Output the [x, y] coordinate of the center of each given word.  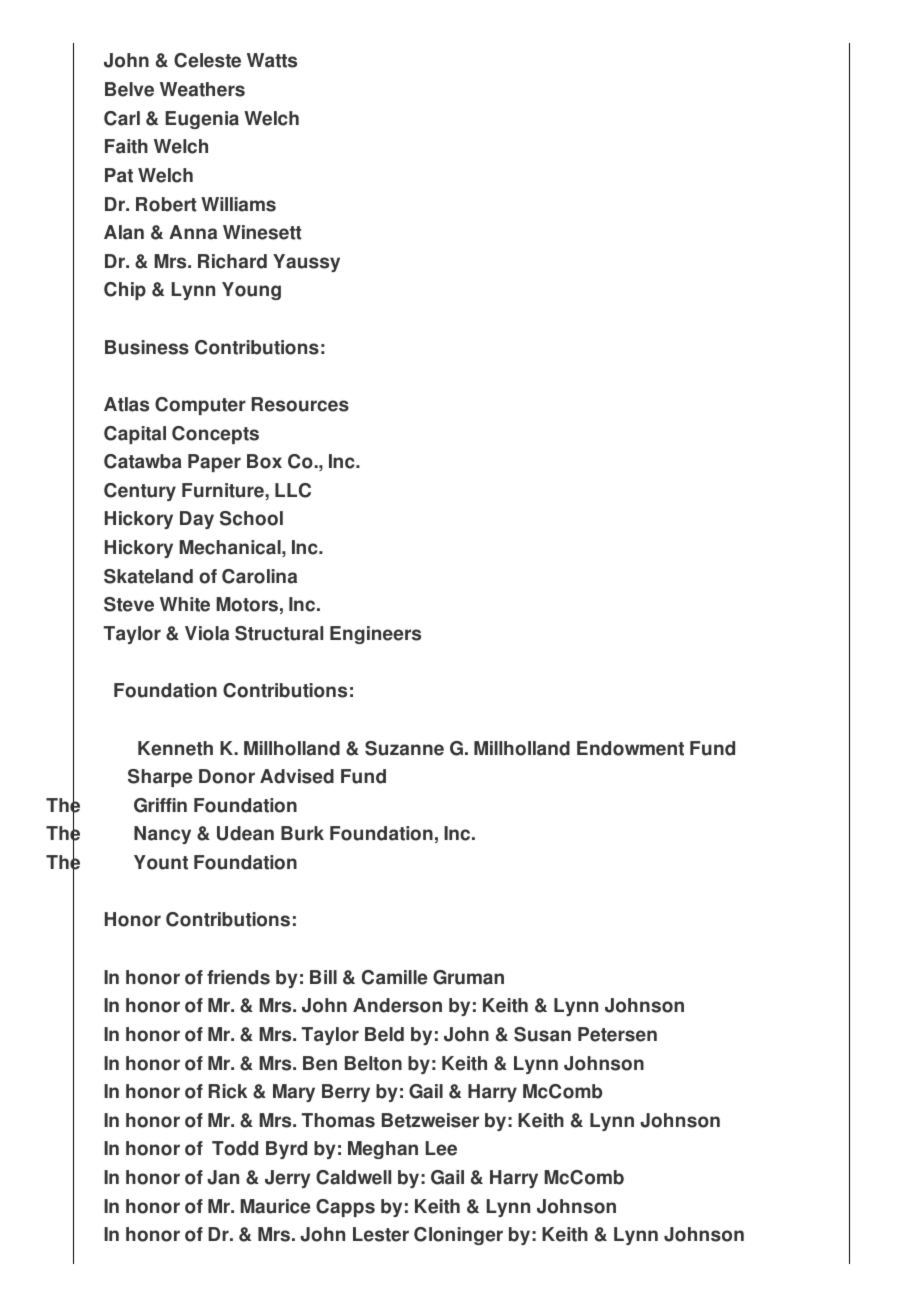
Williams [238, 204]
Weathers [202, 89]
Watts [272, 60]
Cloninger [458, 1236]
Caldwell [353, 1177]
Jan [223, 1177]
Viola [207, 633]
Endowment [630, 748]
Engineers [375, 635]
